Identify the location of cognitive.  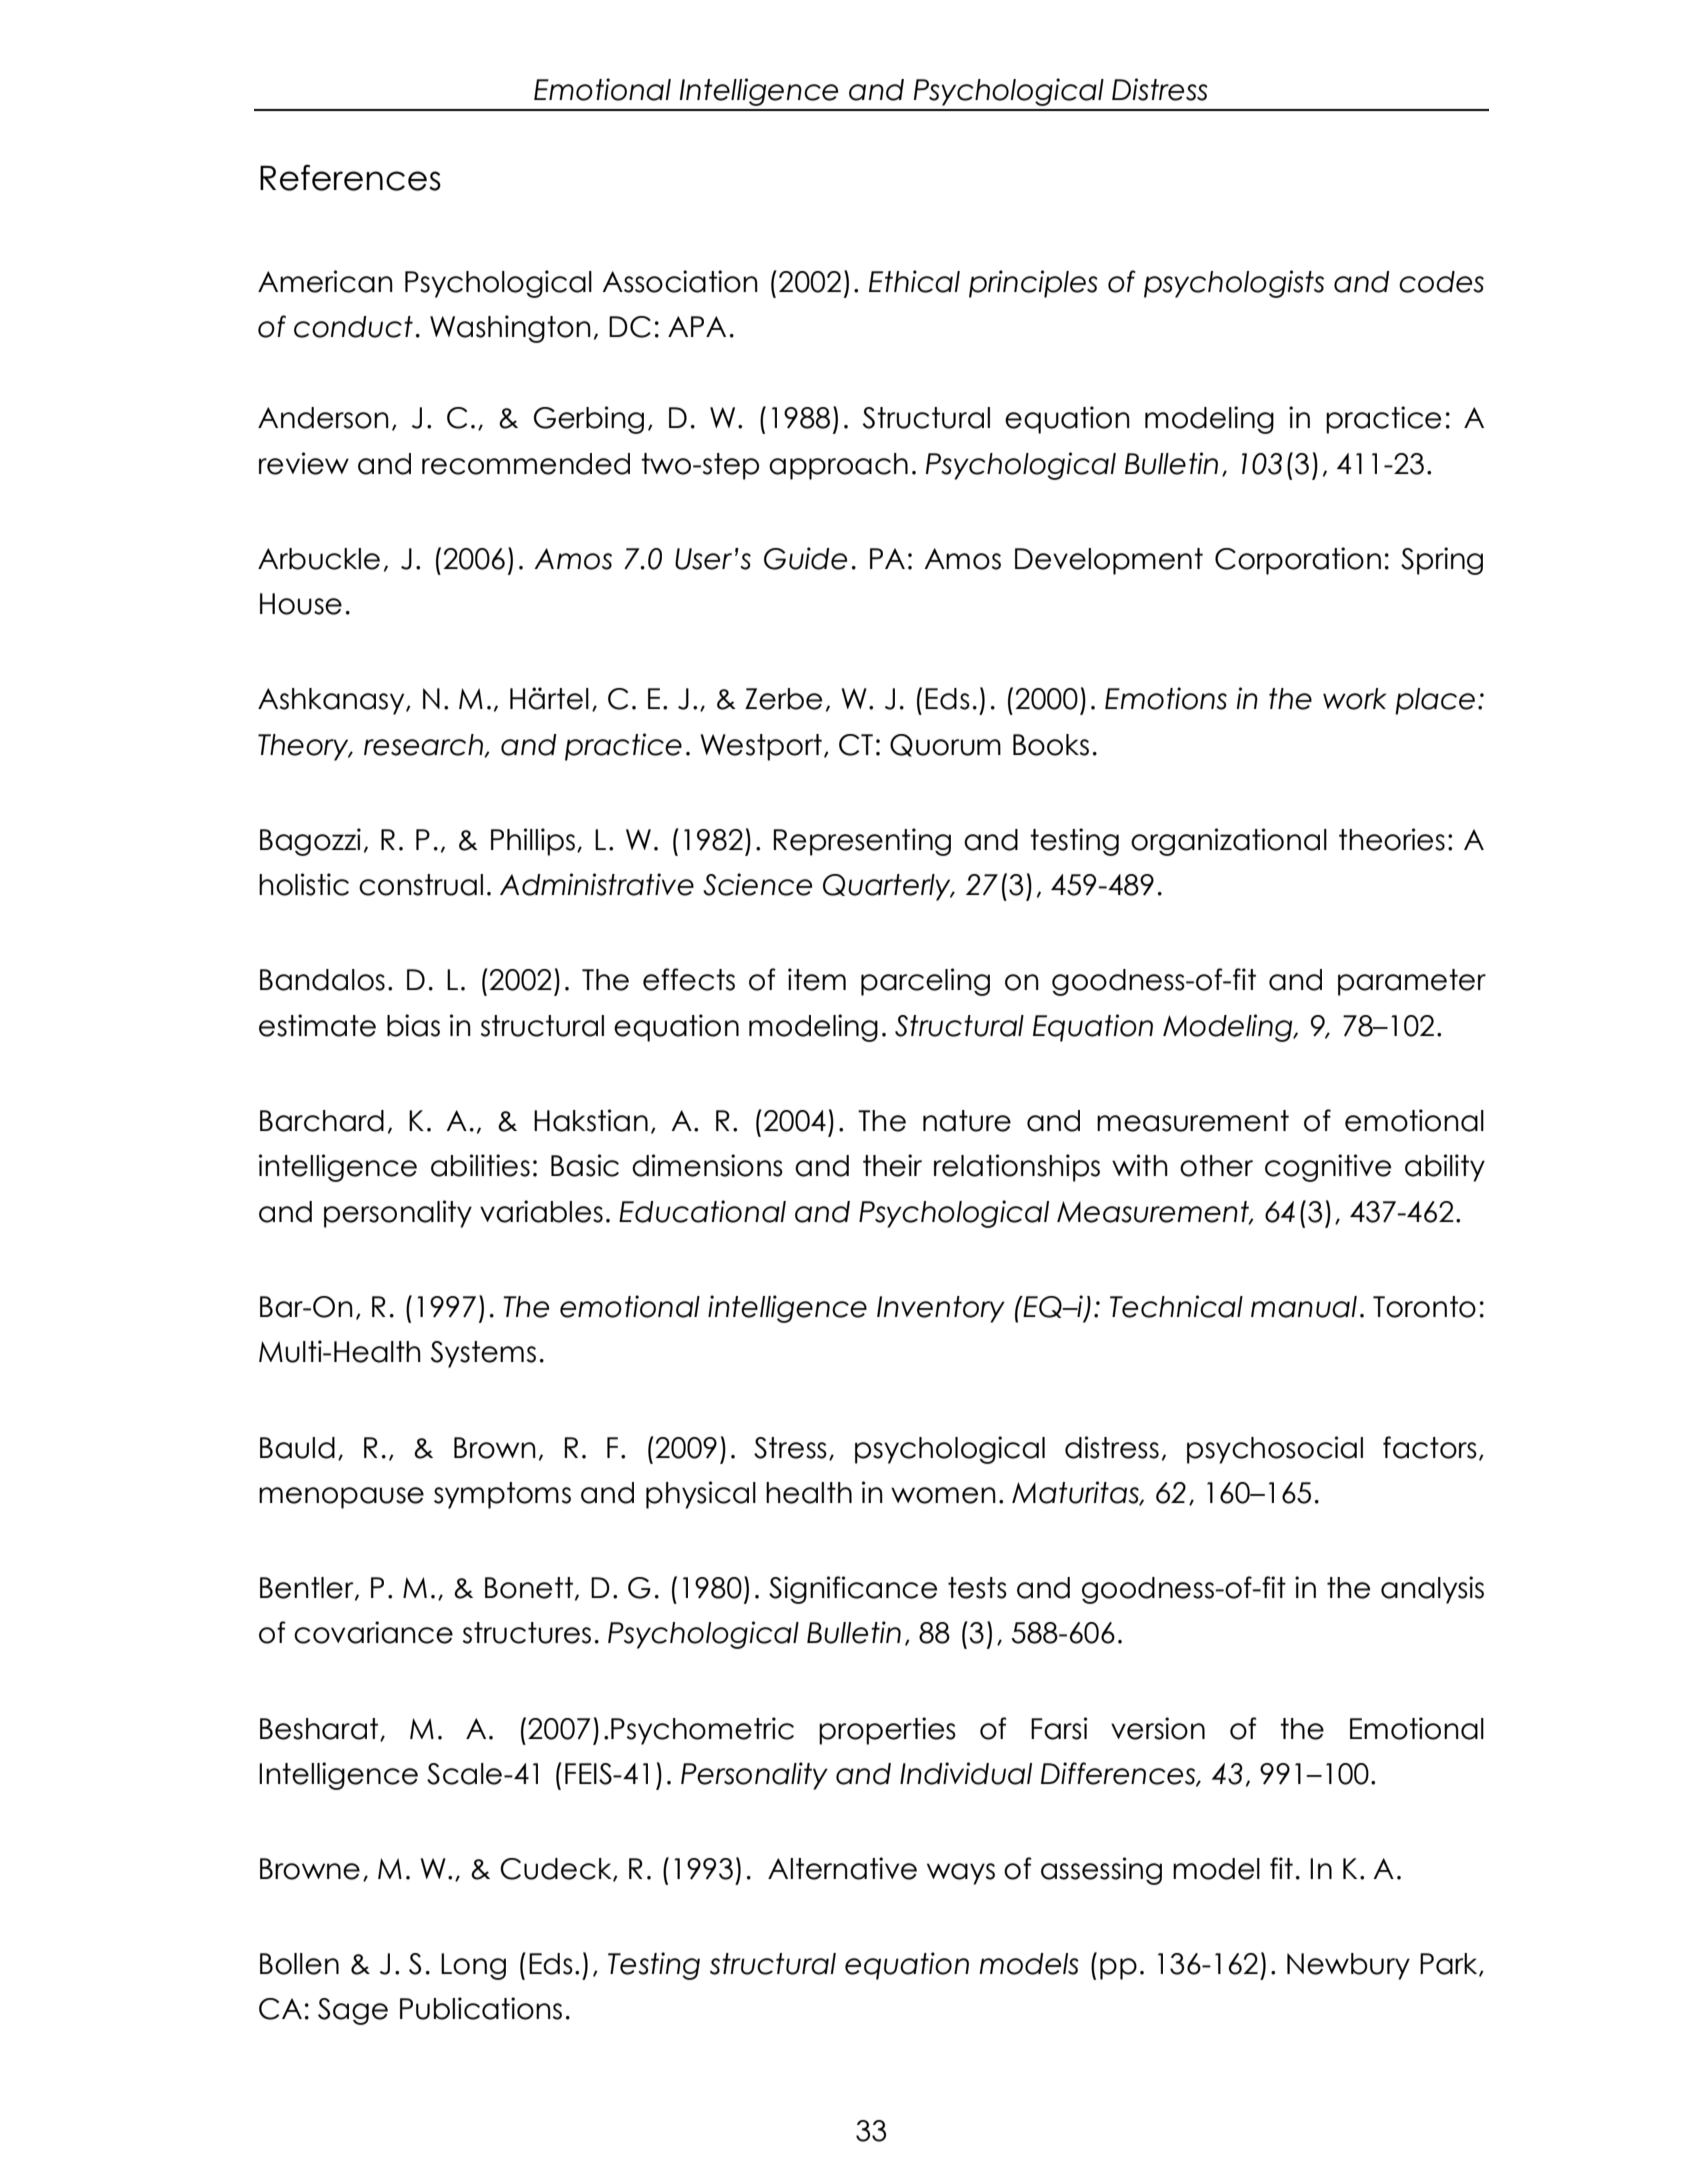
(1328, 1168).
